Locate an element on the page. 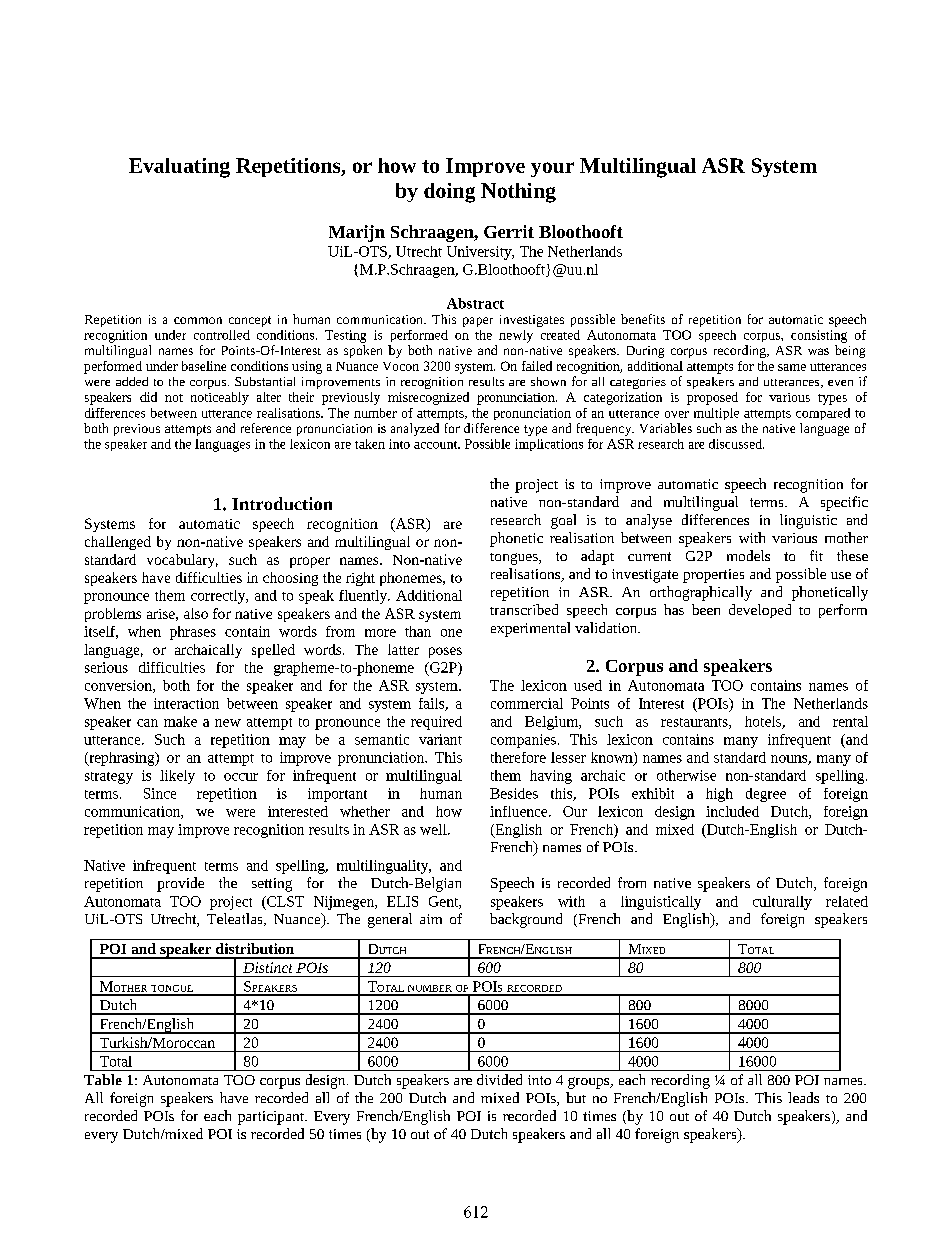 This page has height=1233, width=952. developed is located at coordinates (760, 611).
